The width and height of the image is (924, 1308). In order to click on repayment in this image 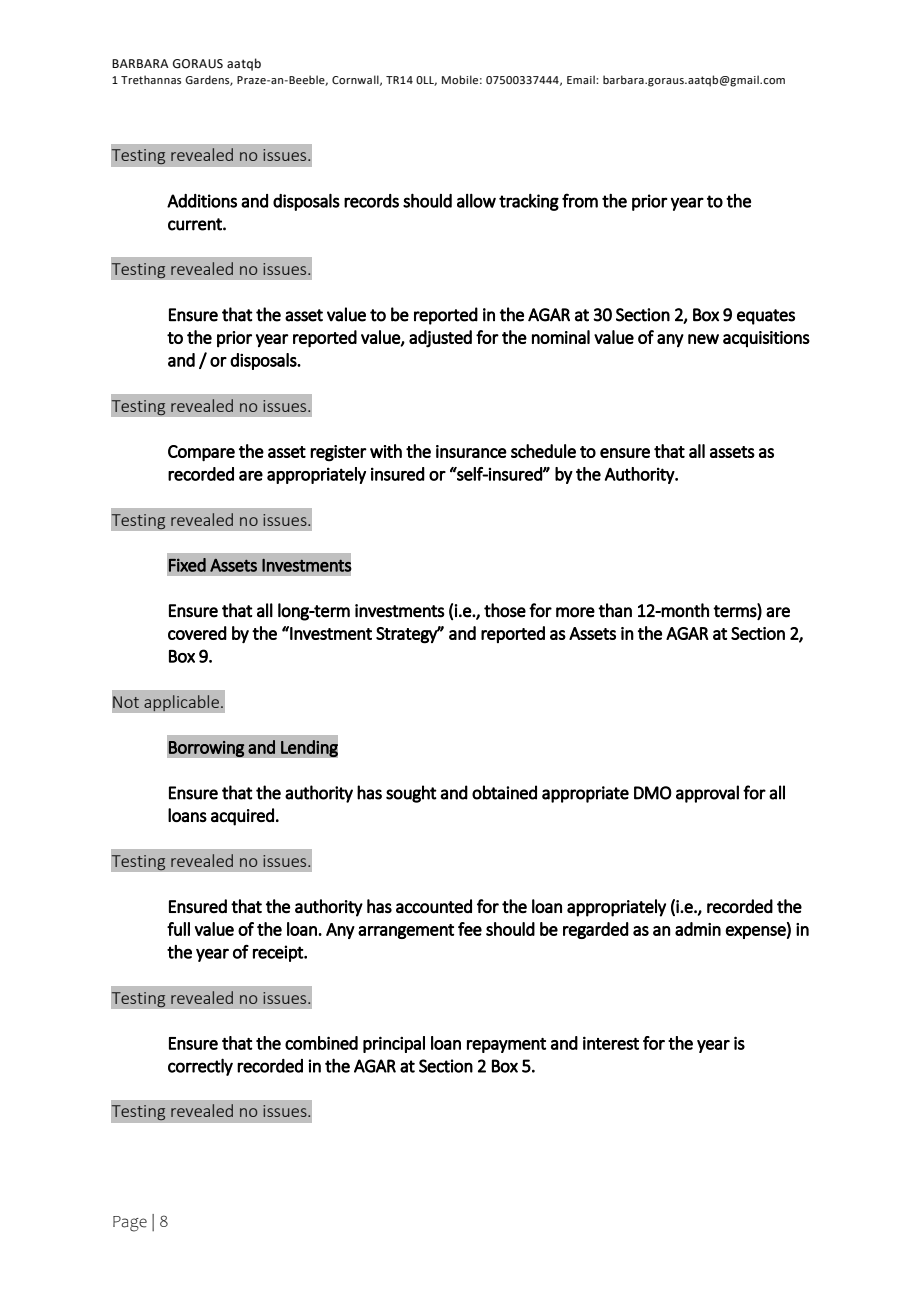, I will do `click(506, 1045)`.
